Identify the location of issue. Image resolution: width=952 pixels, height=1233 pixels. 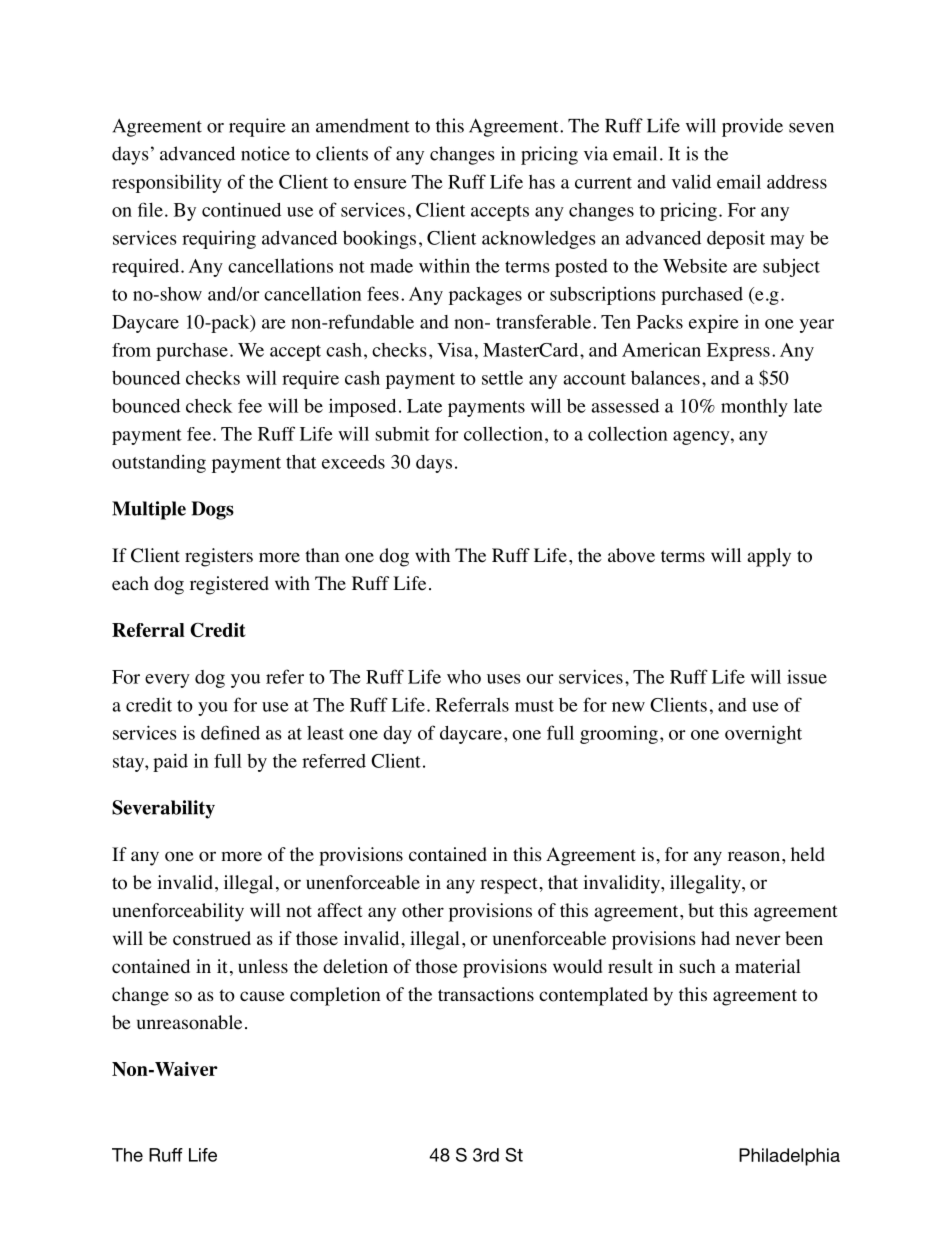
(807, 676).
